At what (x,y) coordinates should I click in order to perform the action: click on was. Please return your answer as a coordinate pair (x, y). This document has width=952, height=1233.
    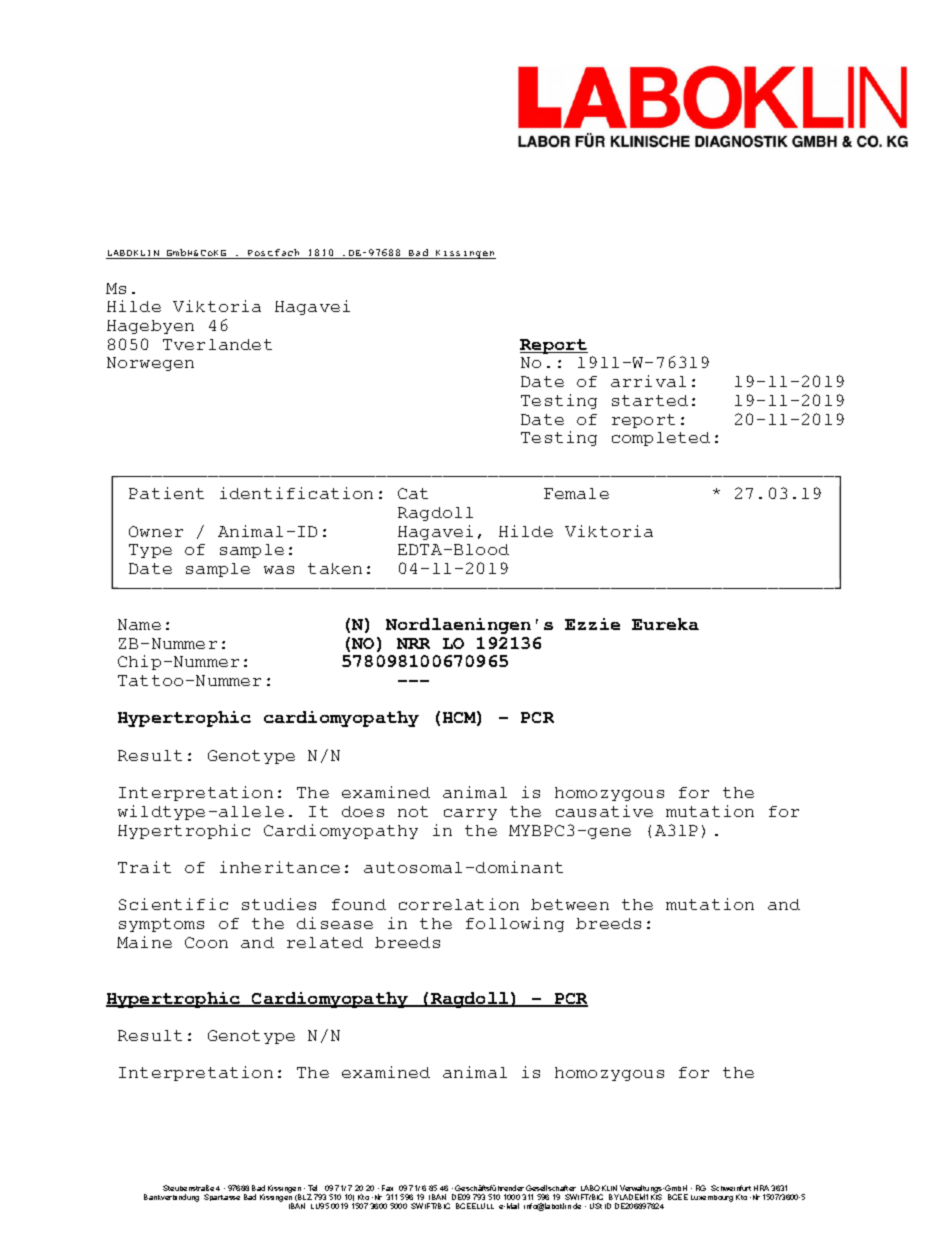
    Looking at the image, I should click on (279, 570).
